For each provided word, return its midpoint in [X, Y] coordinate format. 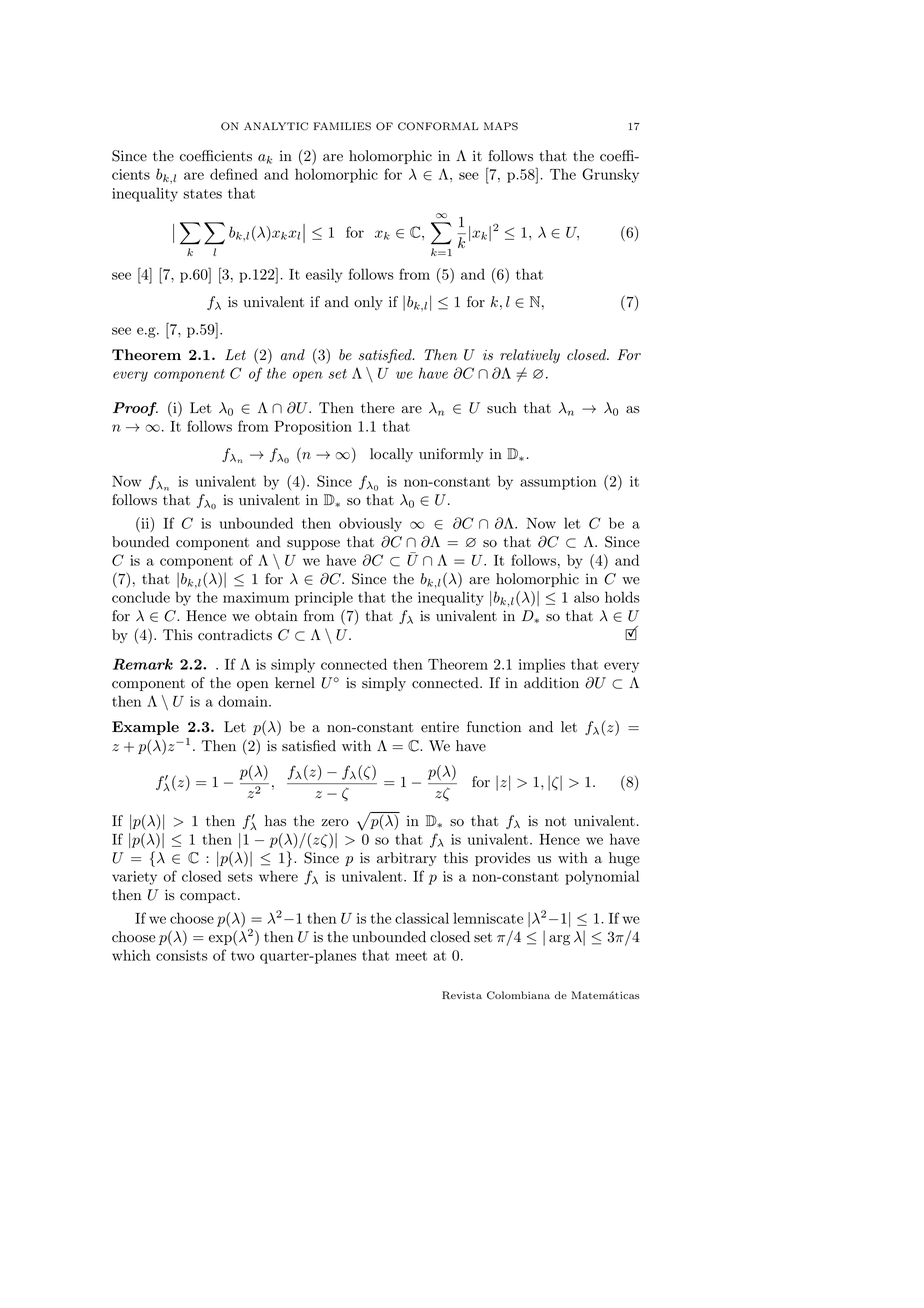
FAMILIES [342, 126]
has [275, 821]
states [202, 194]
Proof [135, 409]
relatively [530, 356]
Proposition [313, 427]
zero [335, 823]
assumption [558, 483]
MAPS [501, 126]
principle [324, 598]
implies [542, 665]
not [555, 822]
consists [182, 955]
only [368, 303]
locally [391, 455]
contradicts [235, 635]
